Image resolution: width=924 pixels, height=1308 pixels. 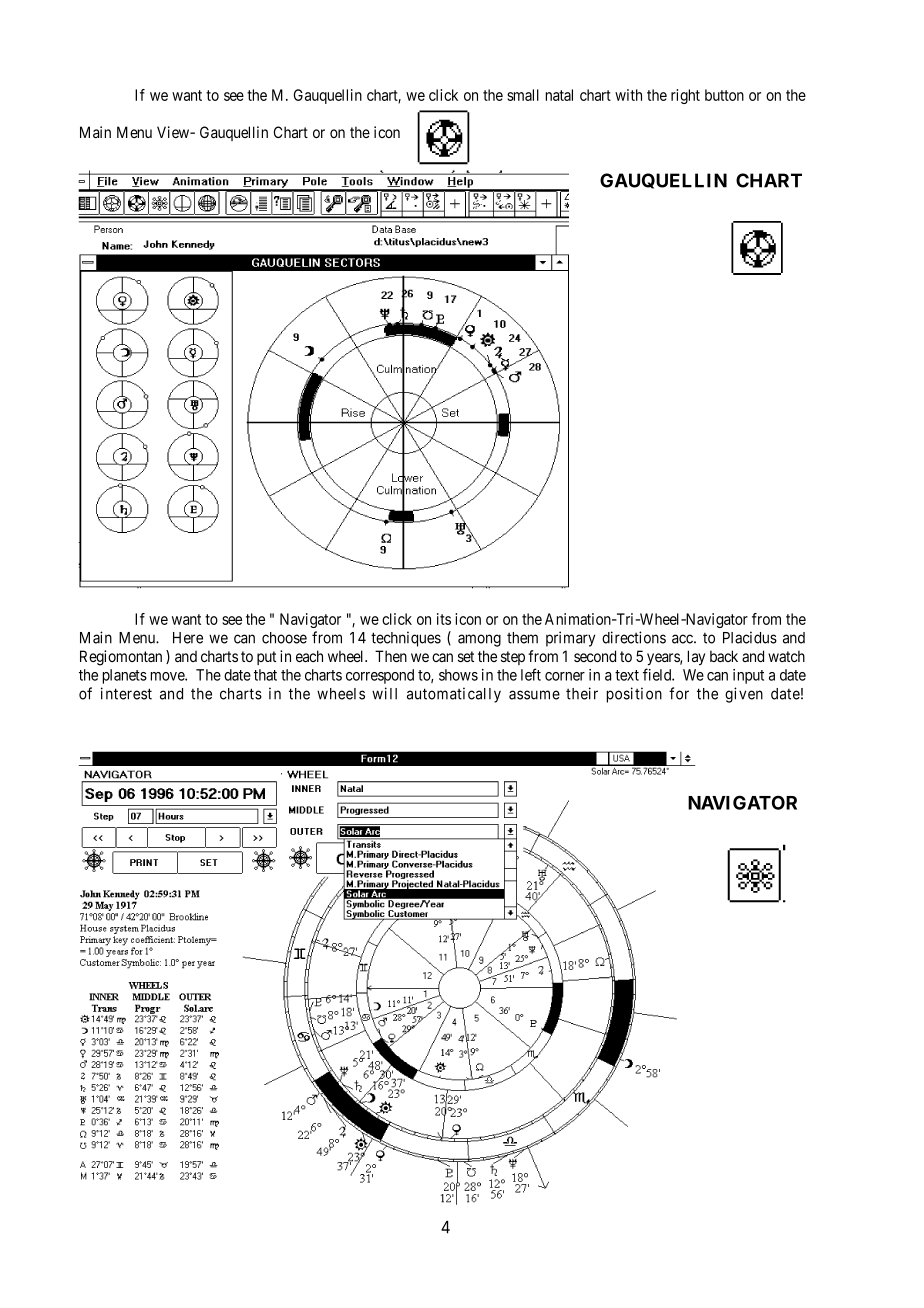 What do you see at coordinates (458, 675) in the document?
I see `shows` at bounding box center [458, 675].
